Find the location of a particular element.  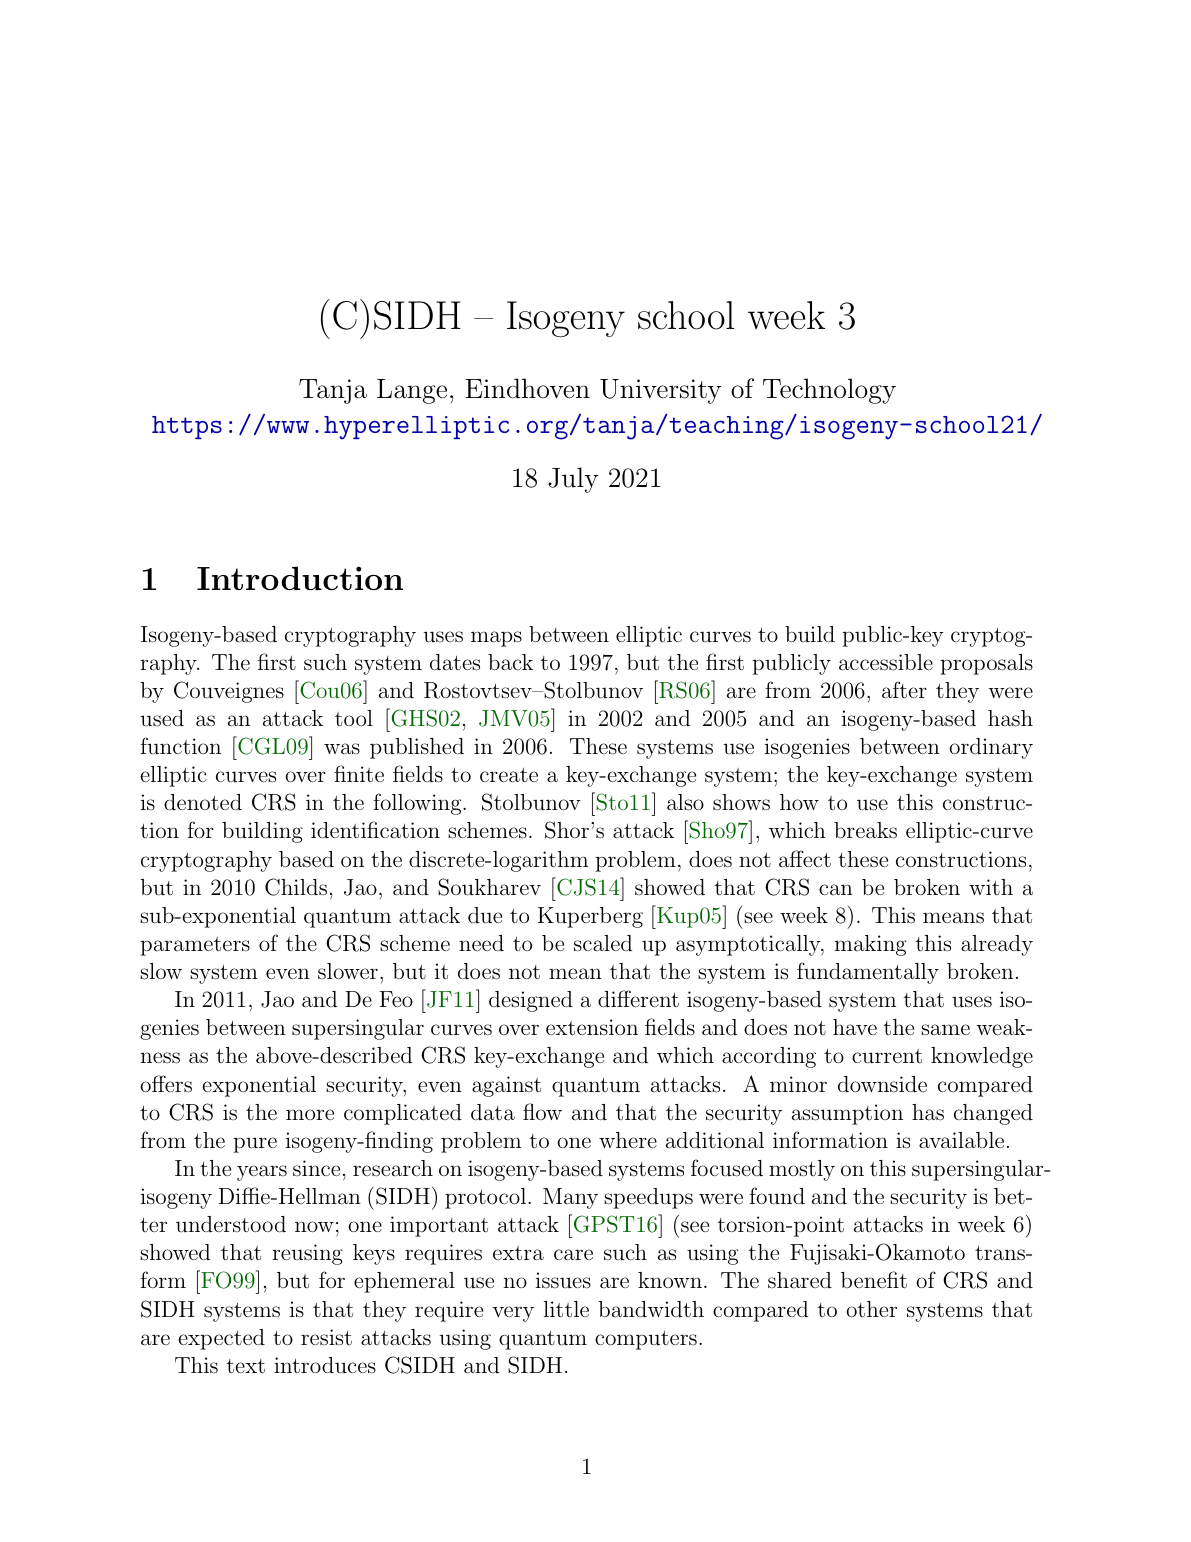

expected is located at coordinates (221, 1339).
